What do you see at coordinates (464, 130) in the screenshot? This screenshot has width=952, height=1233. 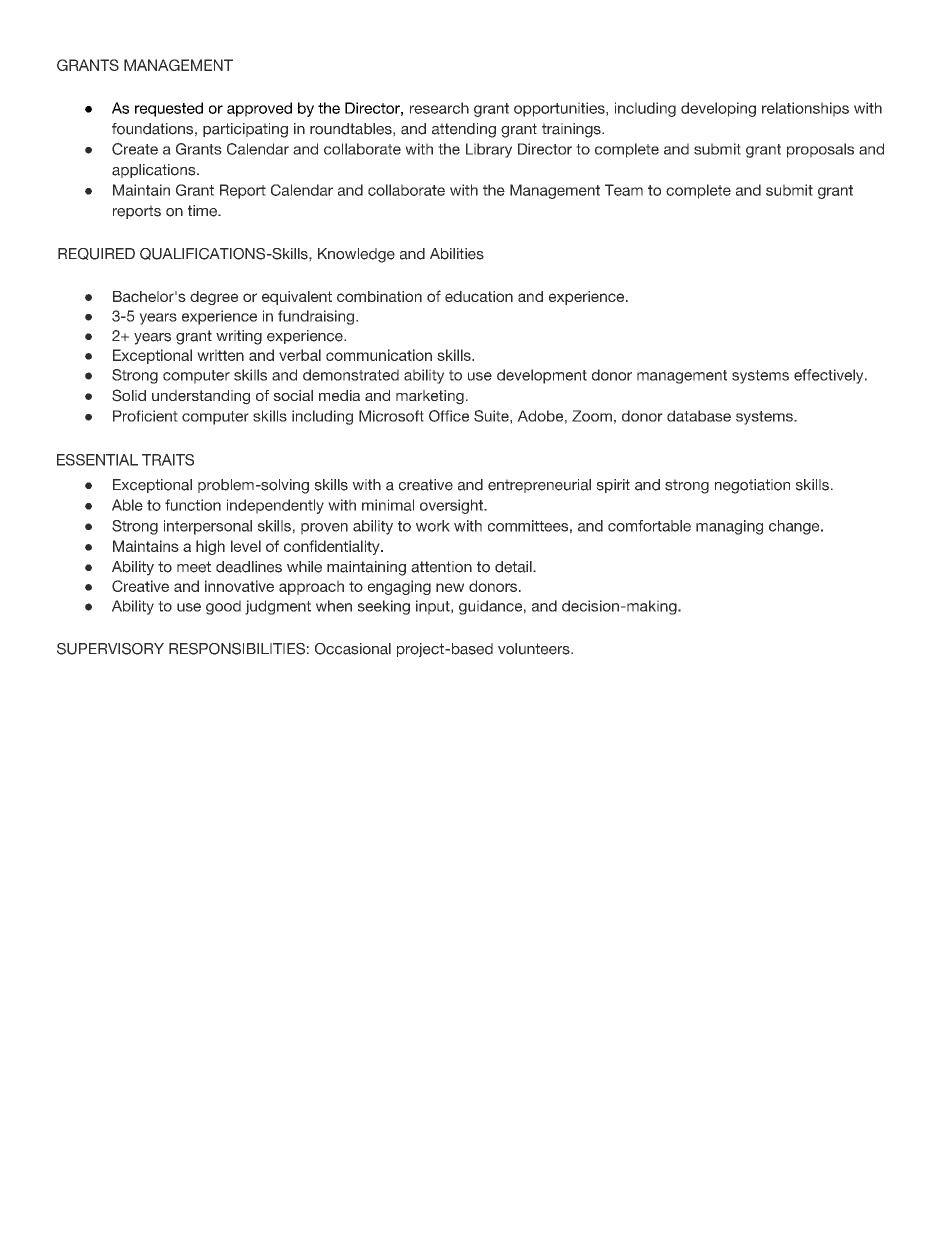 I see `attending` at bounding box center [464, 130].
